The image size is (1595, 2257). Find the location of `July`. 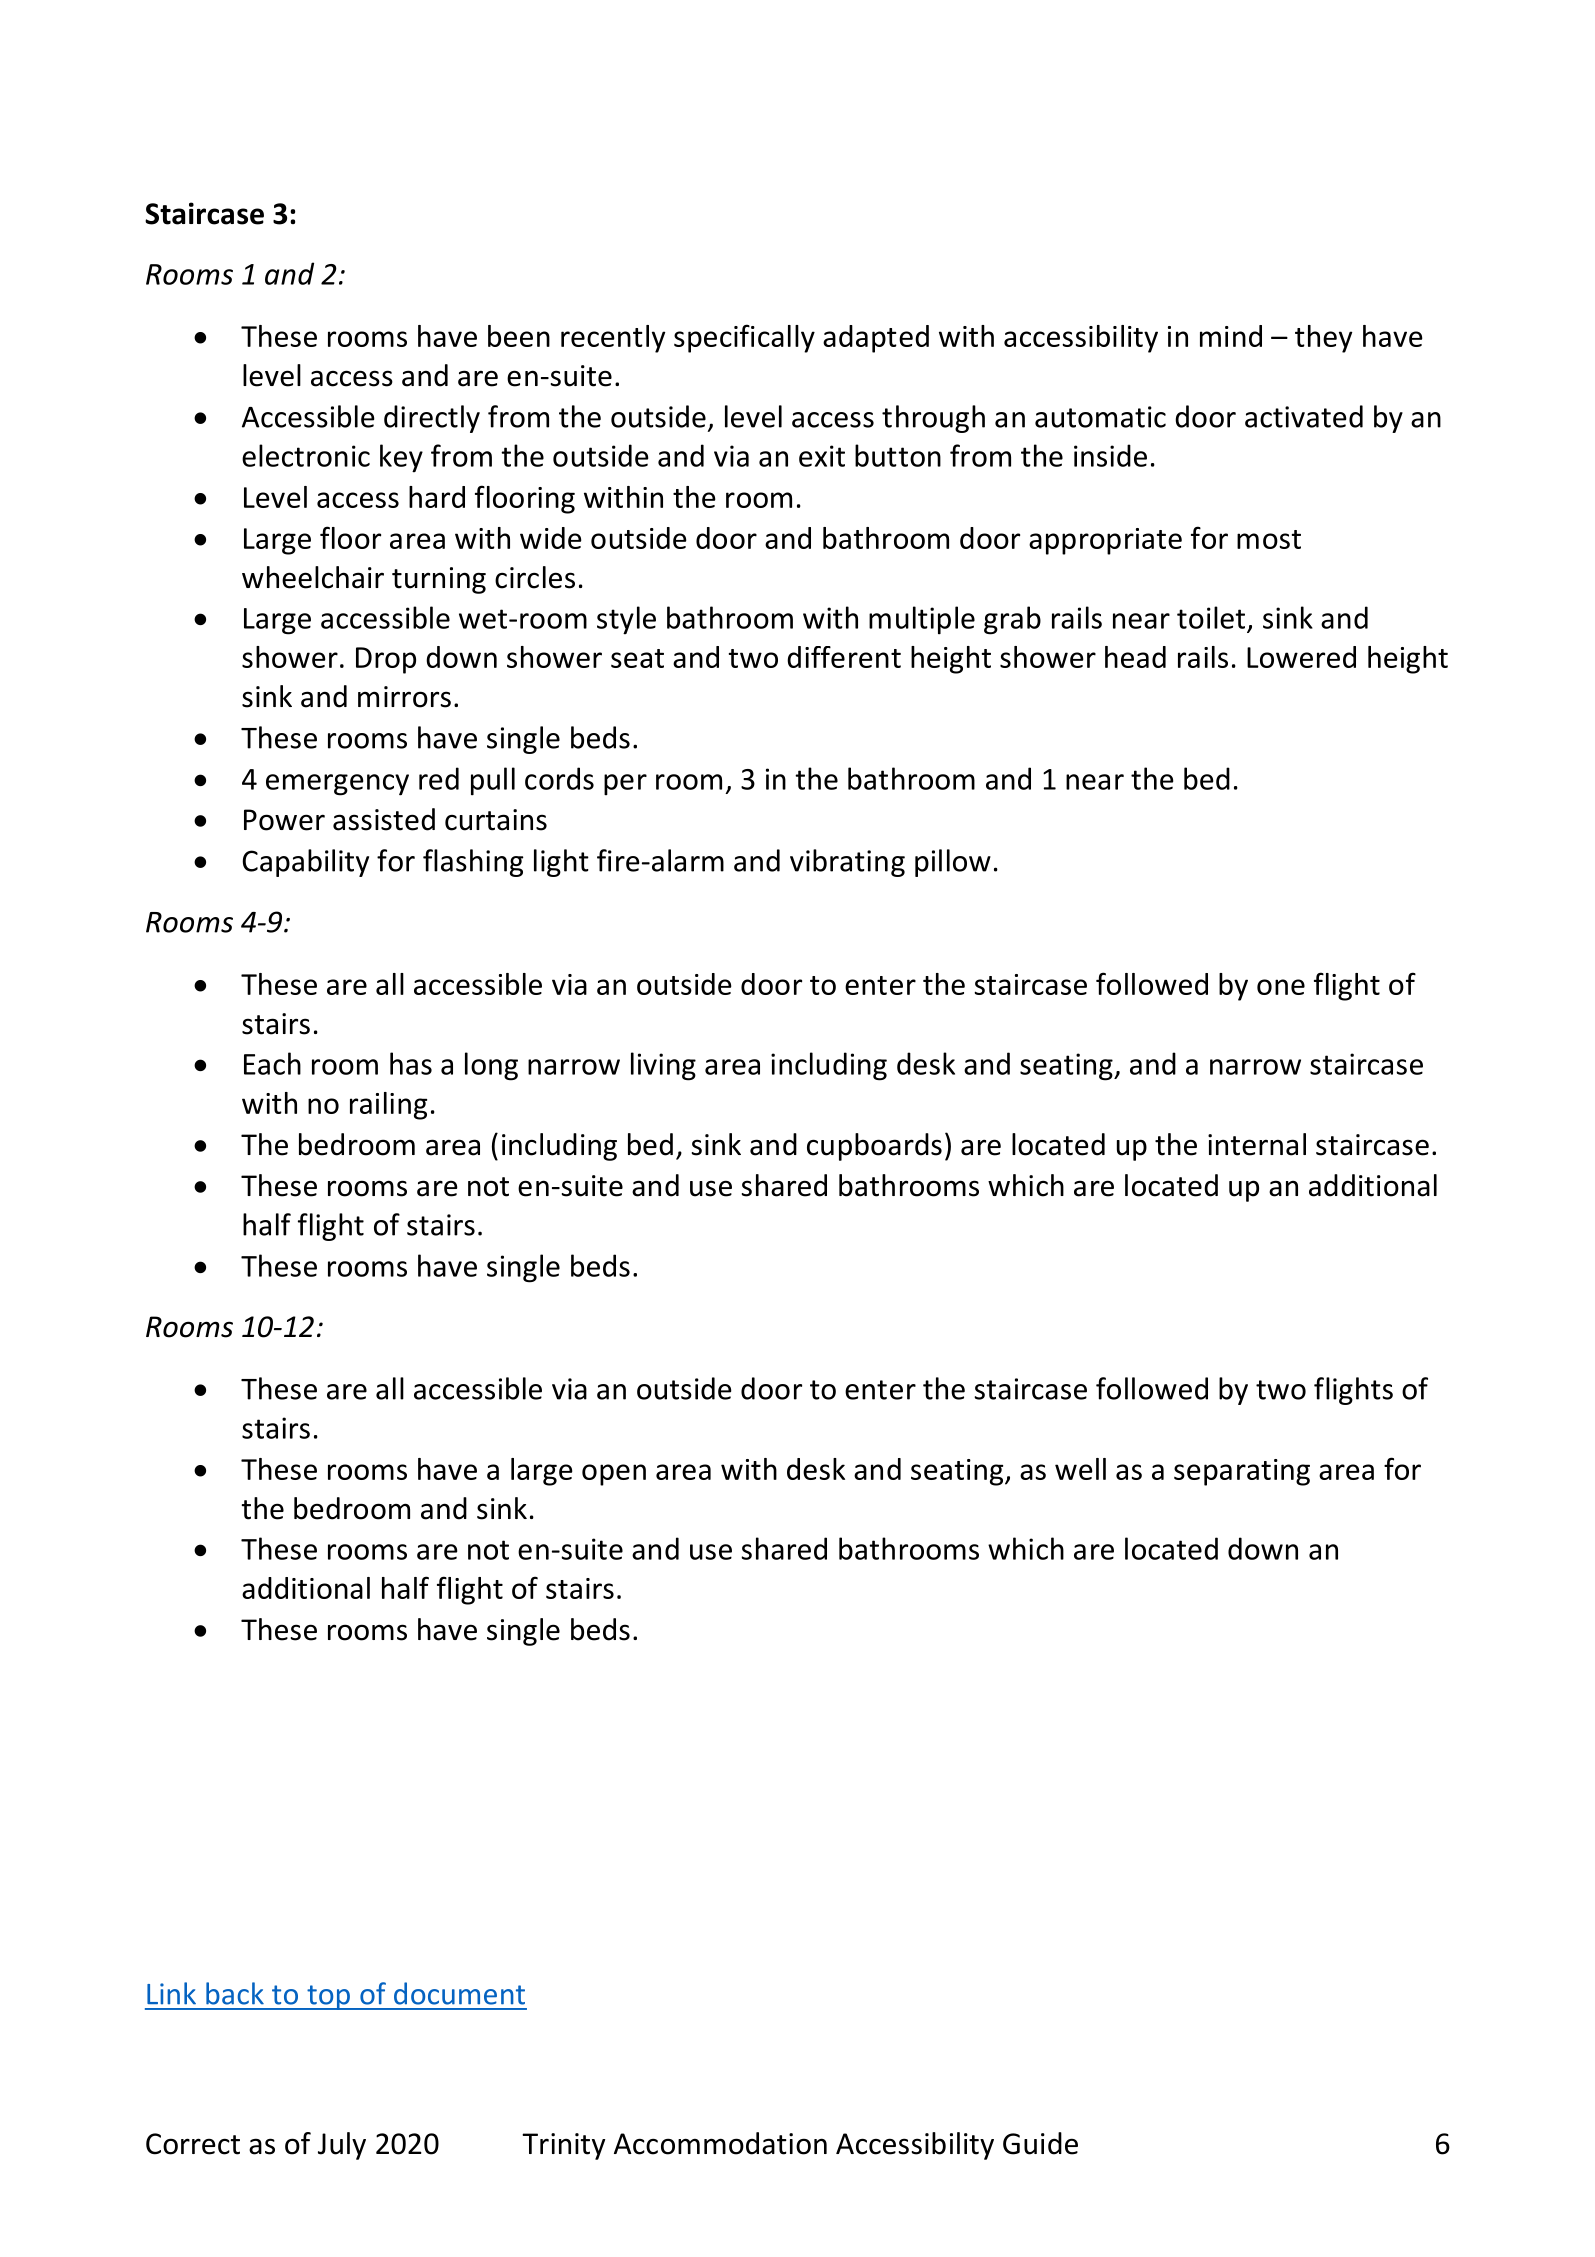

July is located at coordinates (342, 2146).
